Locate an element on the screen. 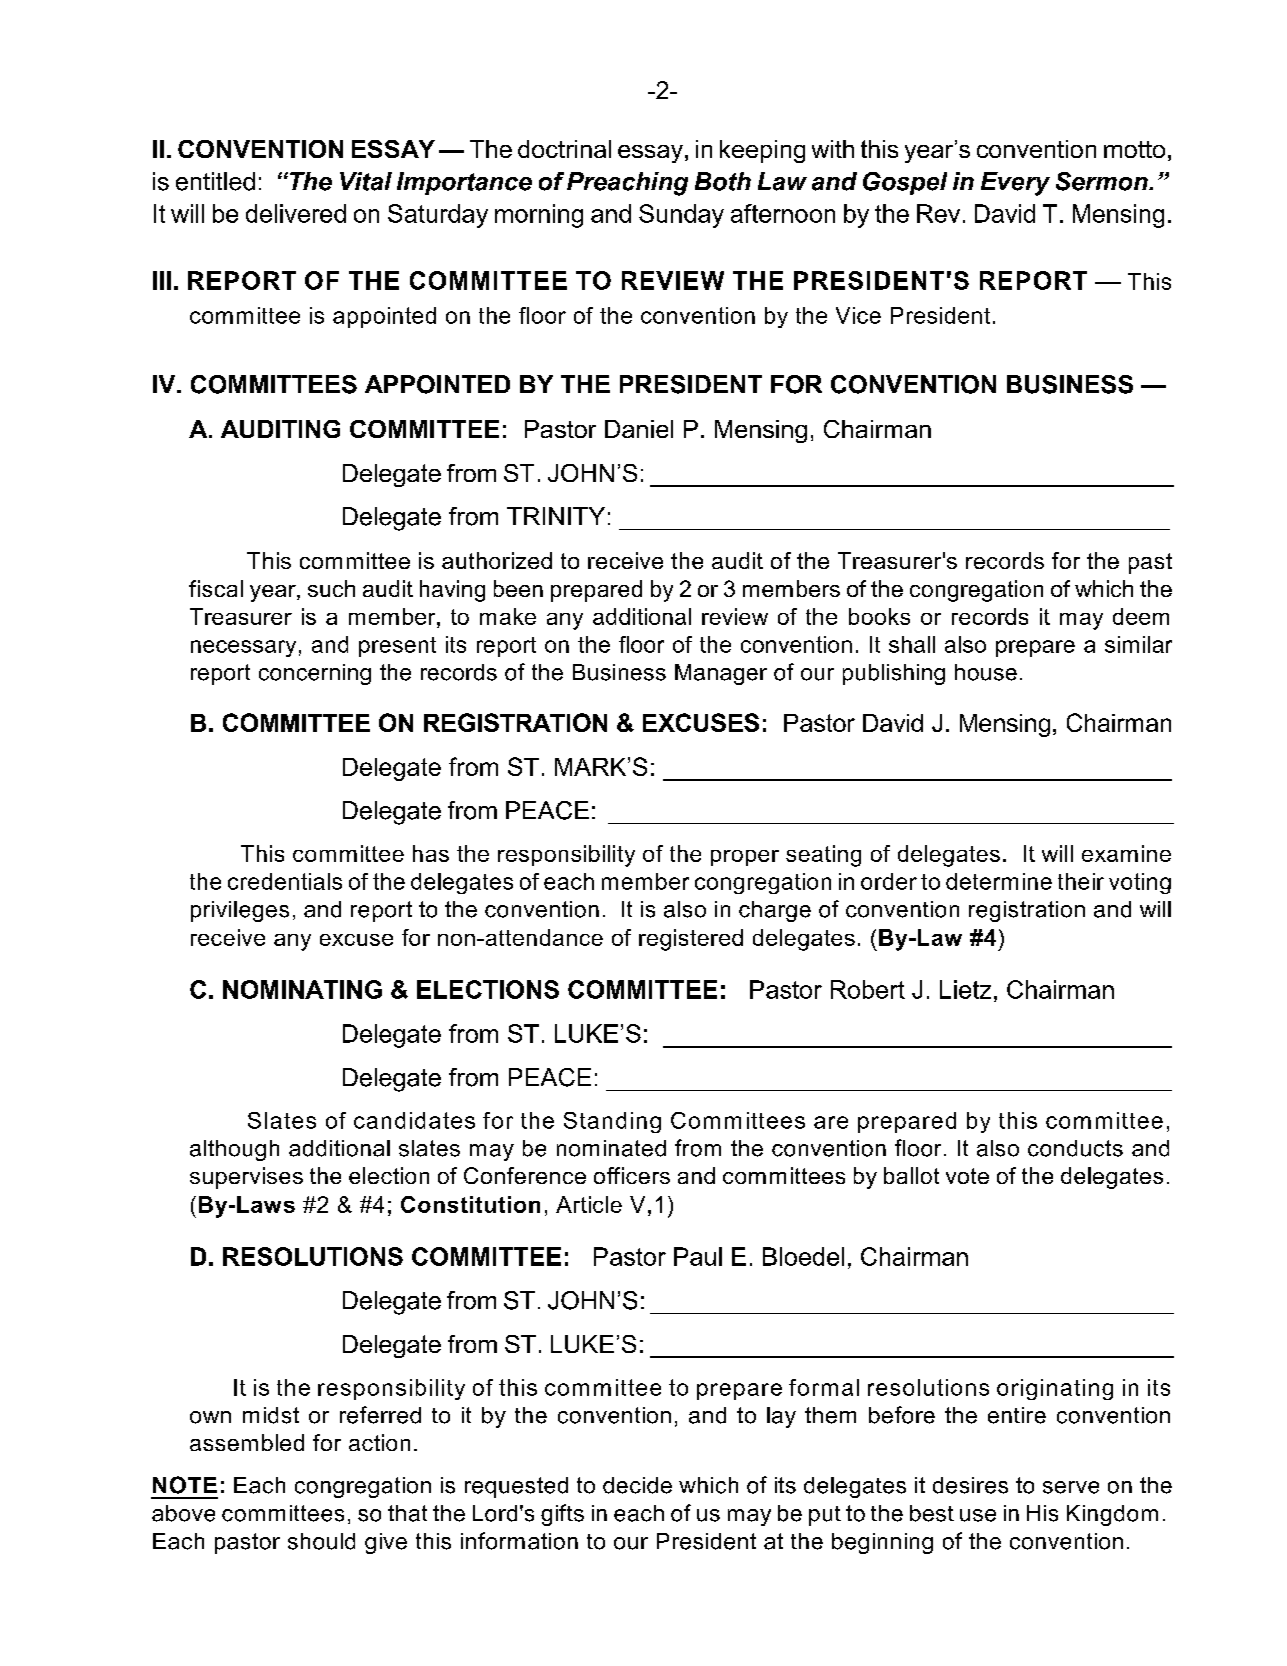 The height and width of the screenshot is (1666, 1287). delivered is located at coordinates (296, 213).
